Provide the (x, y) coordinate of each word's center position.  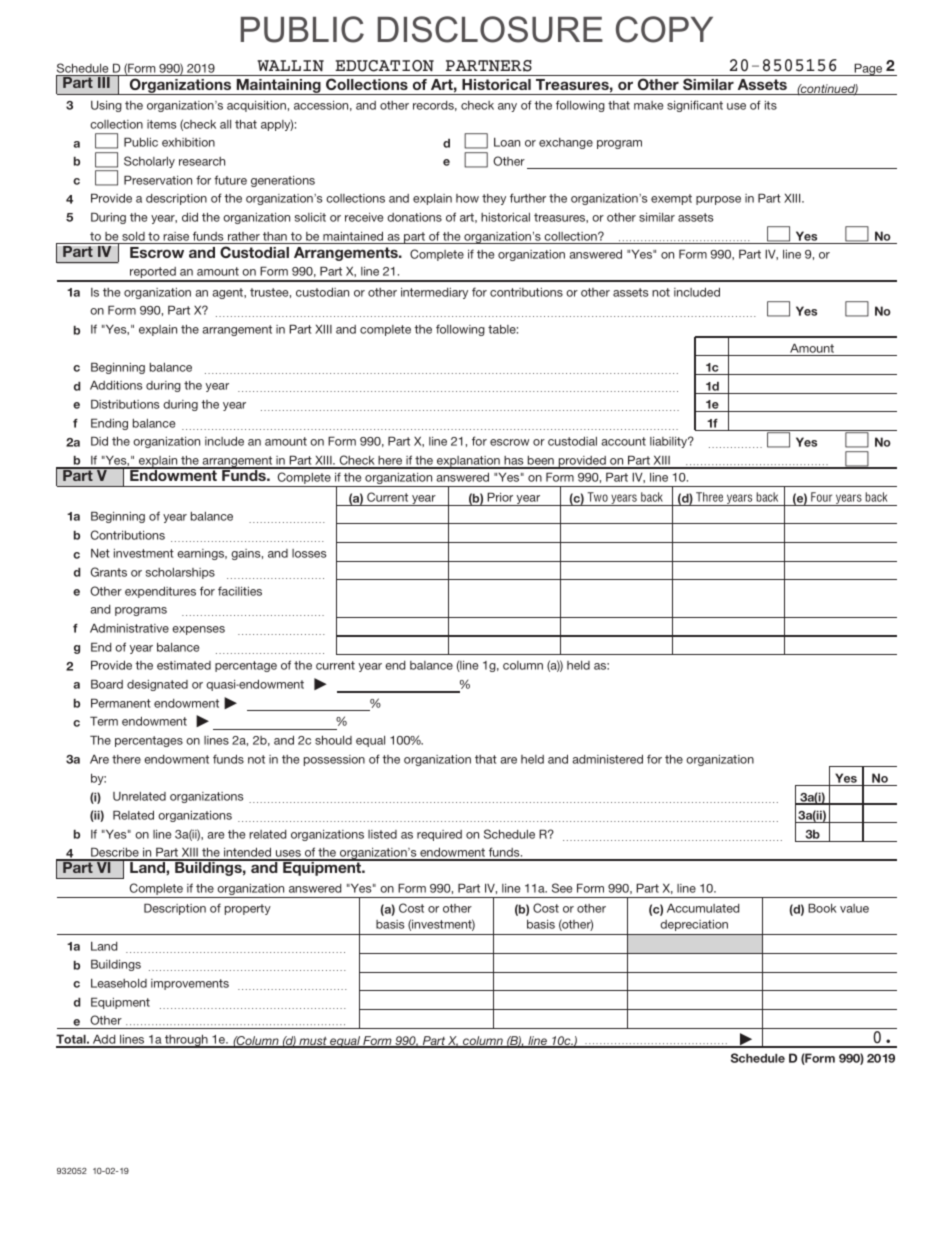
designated (157, 685)
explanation (468, 462)
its (771, 105)
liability (670, 442)
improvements (190, 984)
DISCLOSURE (490, 29)
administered (608, 759)
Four (821, 497)
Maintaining (278, 87)
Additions (116, 385)
